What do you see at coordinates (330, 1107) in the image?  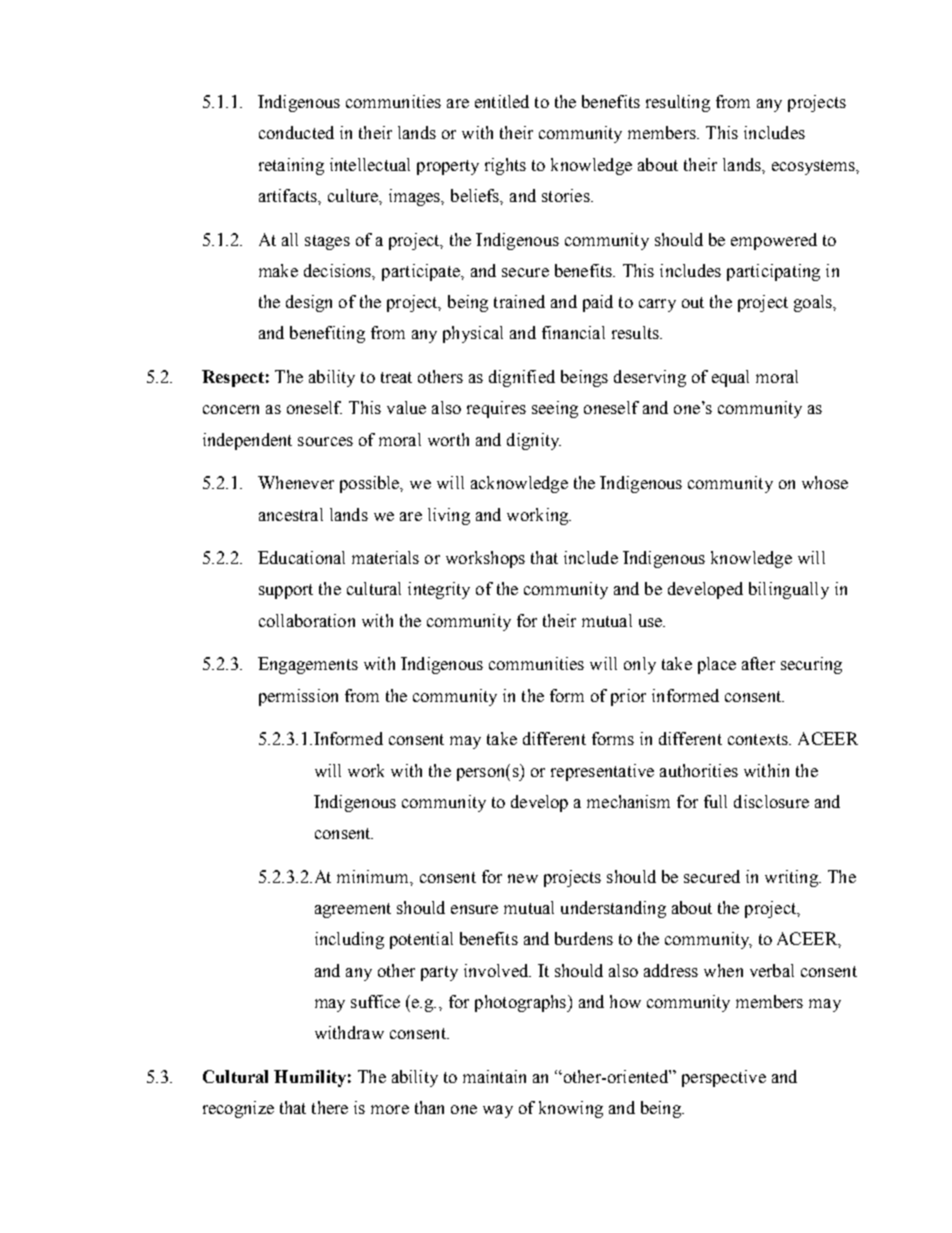 I see `there` at bounding box center [330, 1107].
